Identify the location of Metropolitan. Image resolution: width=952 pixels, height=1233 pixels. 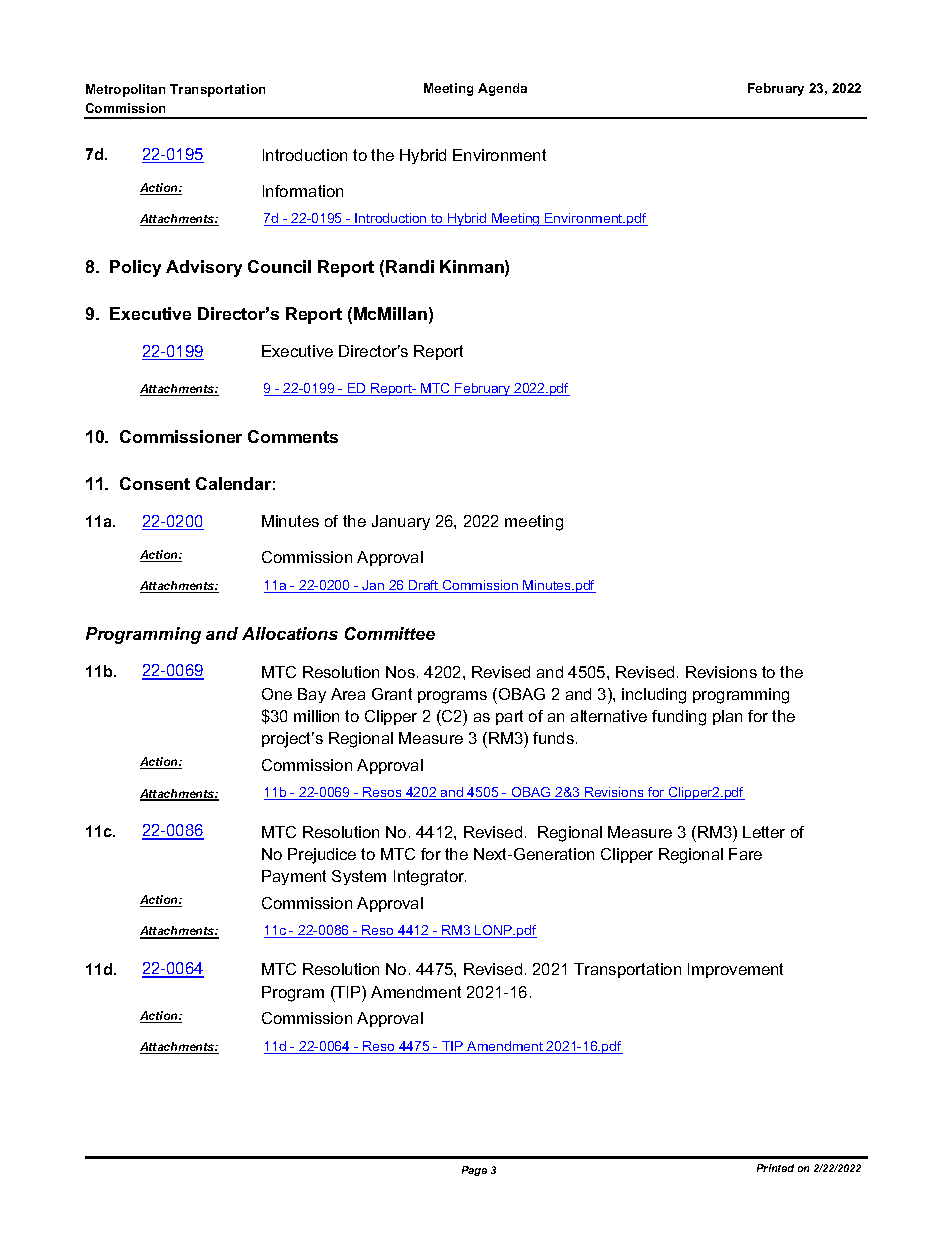
(125, 90).
